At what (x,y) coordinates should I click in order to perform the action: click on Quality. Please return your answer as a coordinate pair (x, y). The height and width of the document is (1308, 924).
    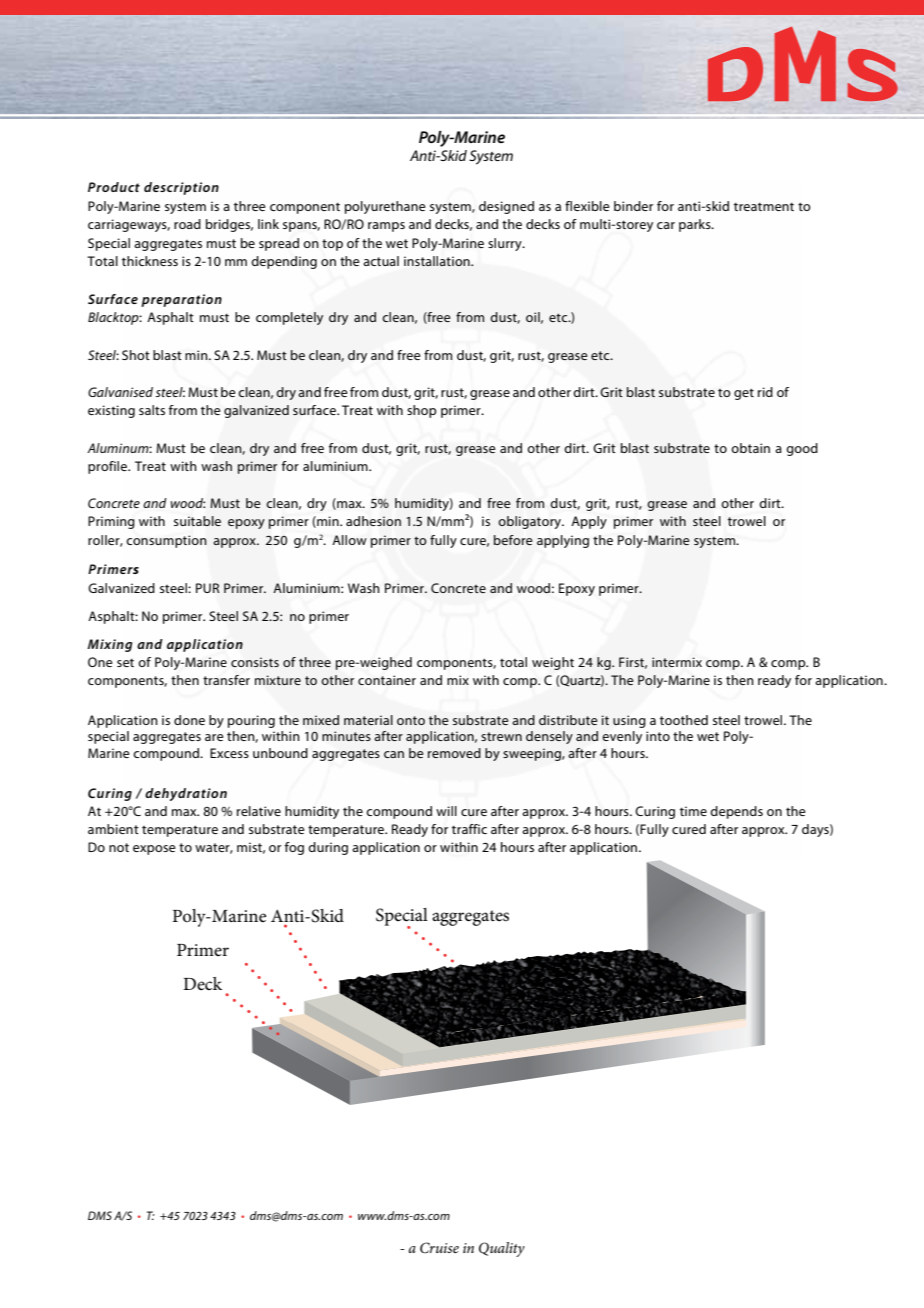
    Looking at the image, I should click on (502, 1249).
